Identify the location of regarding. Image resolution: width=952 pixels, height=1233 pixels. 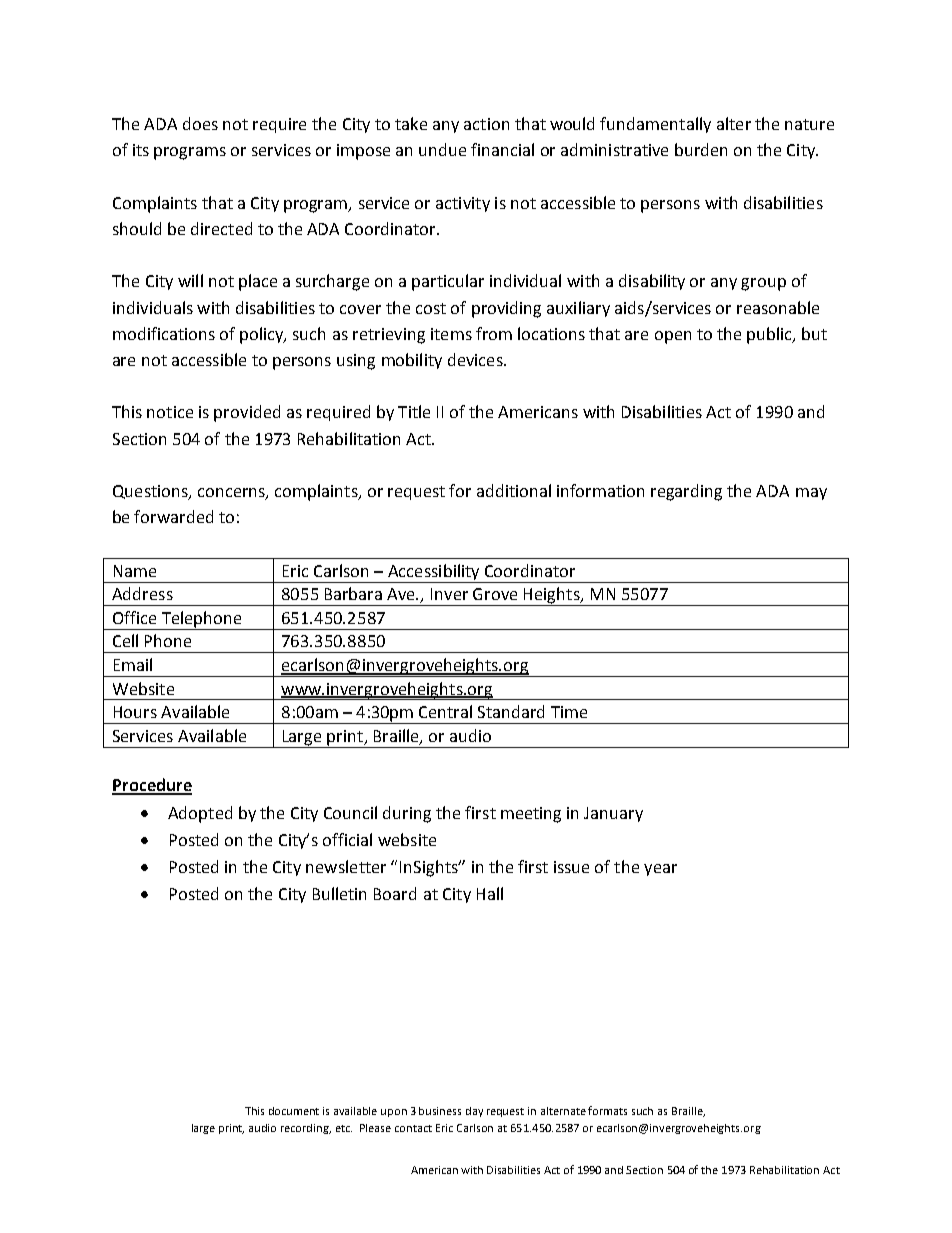
(686, 492).
